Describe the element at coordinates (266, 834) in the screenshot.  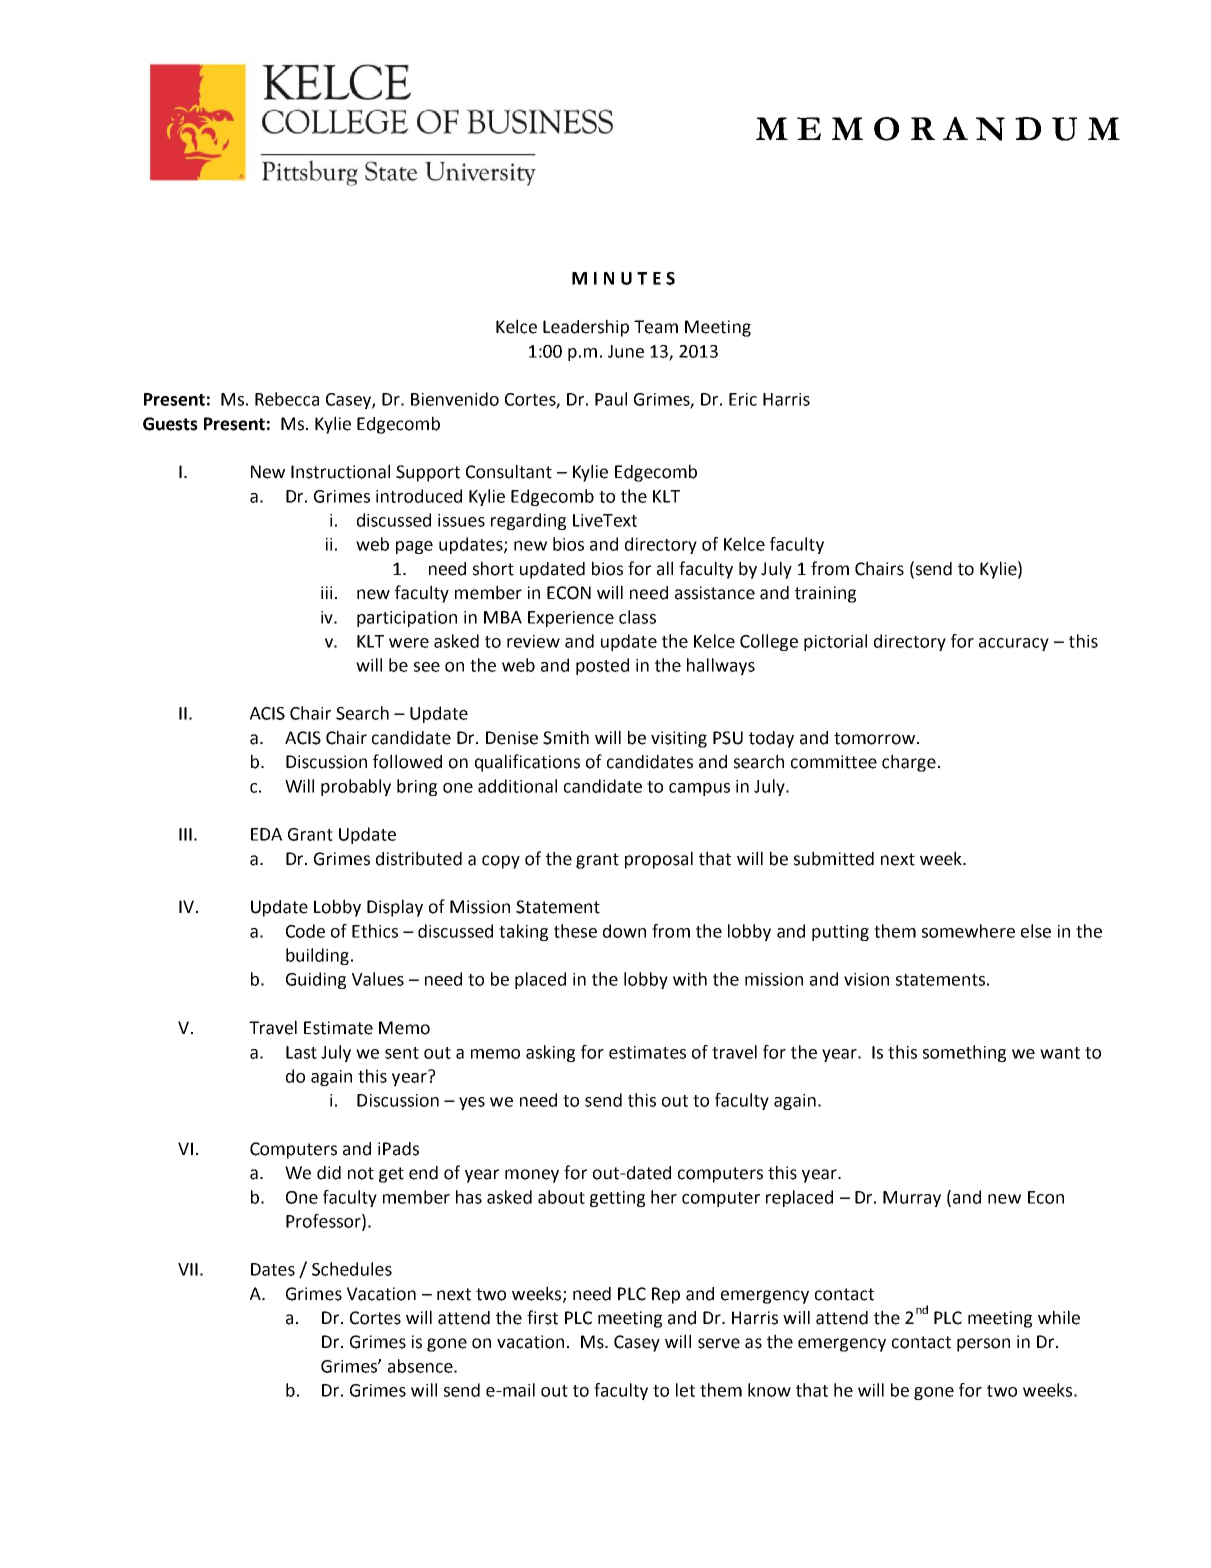
I see `EDA` at that location.
